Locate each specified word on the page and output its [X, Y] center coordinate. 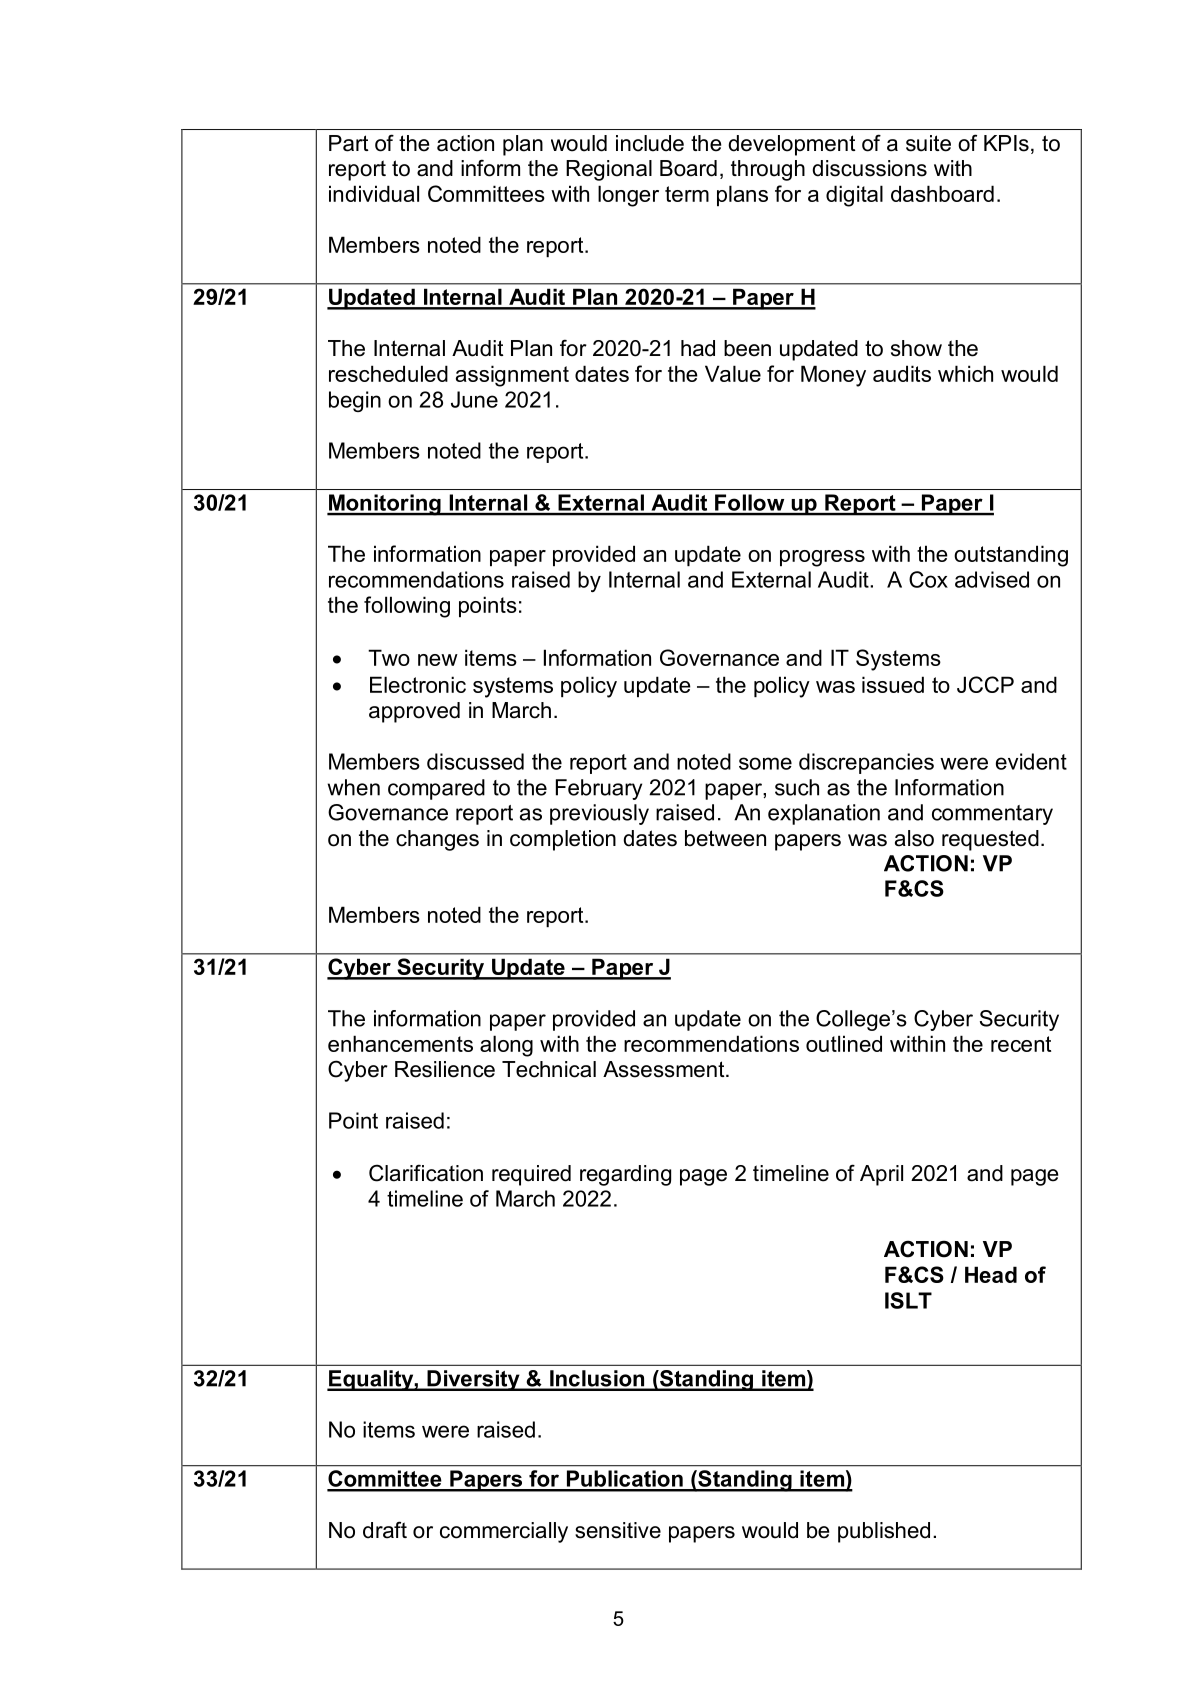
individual [374, 193]
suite [928, 143]
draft [385, 1530]
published [884, 1532]
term [687, 194]
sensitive [618, 1530]
